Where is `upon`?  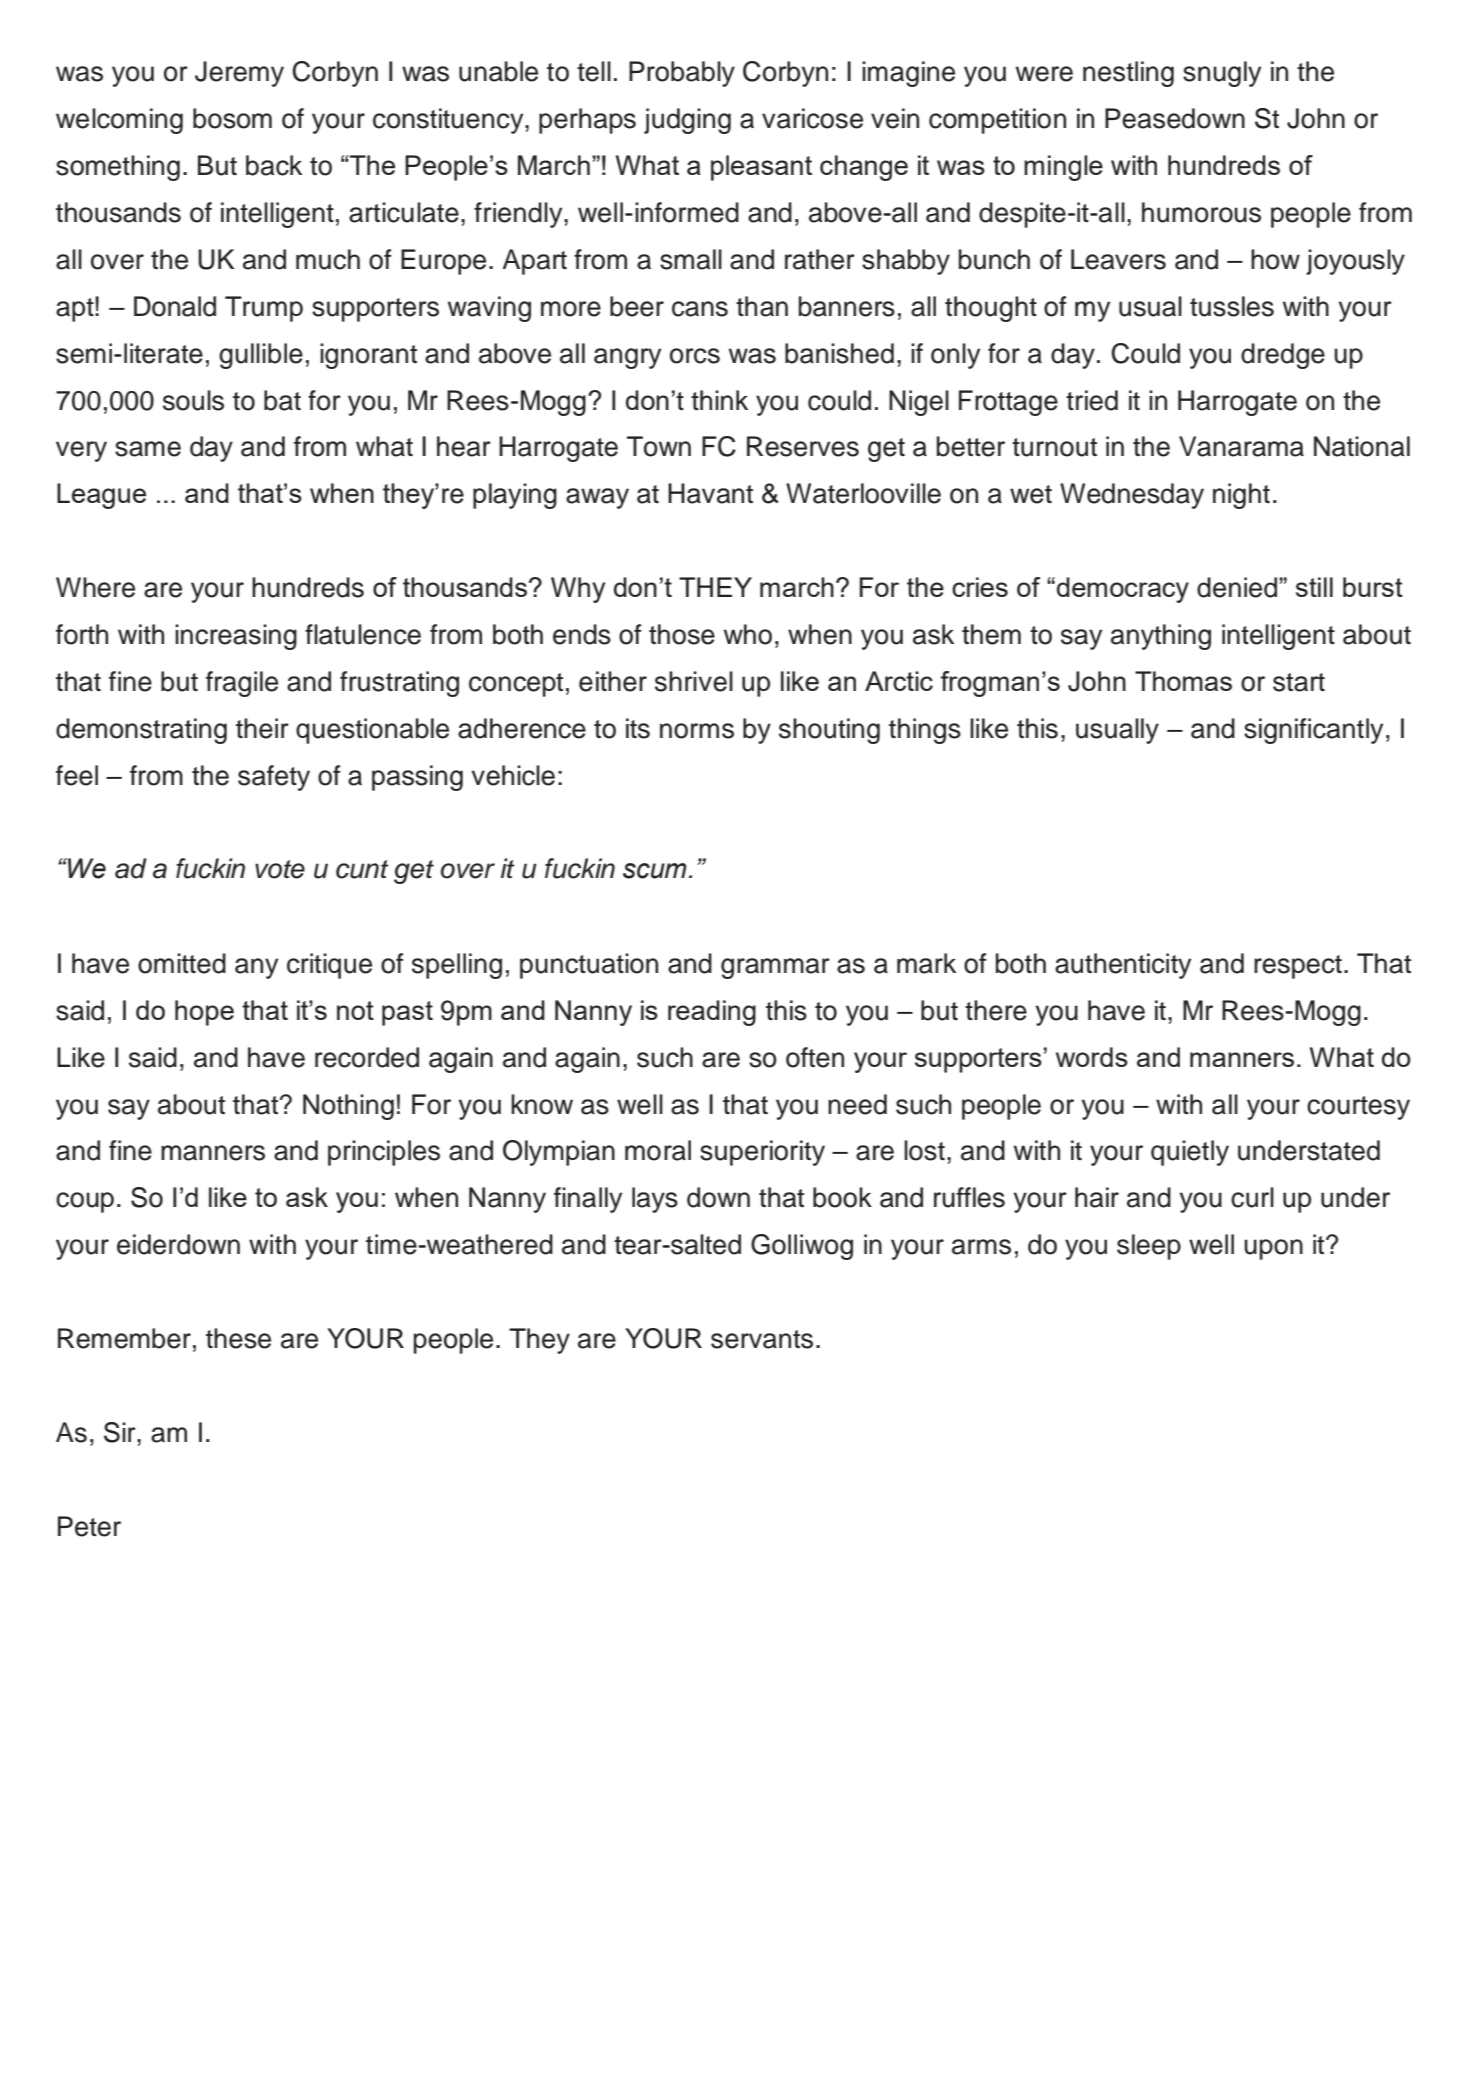 upon is located at coordinates (1273, 1249).
